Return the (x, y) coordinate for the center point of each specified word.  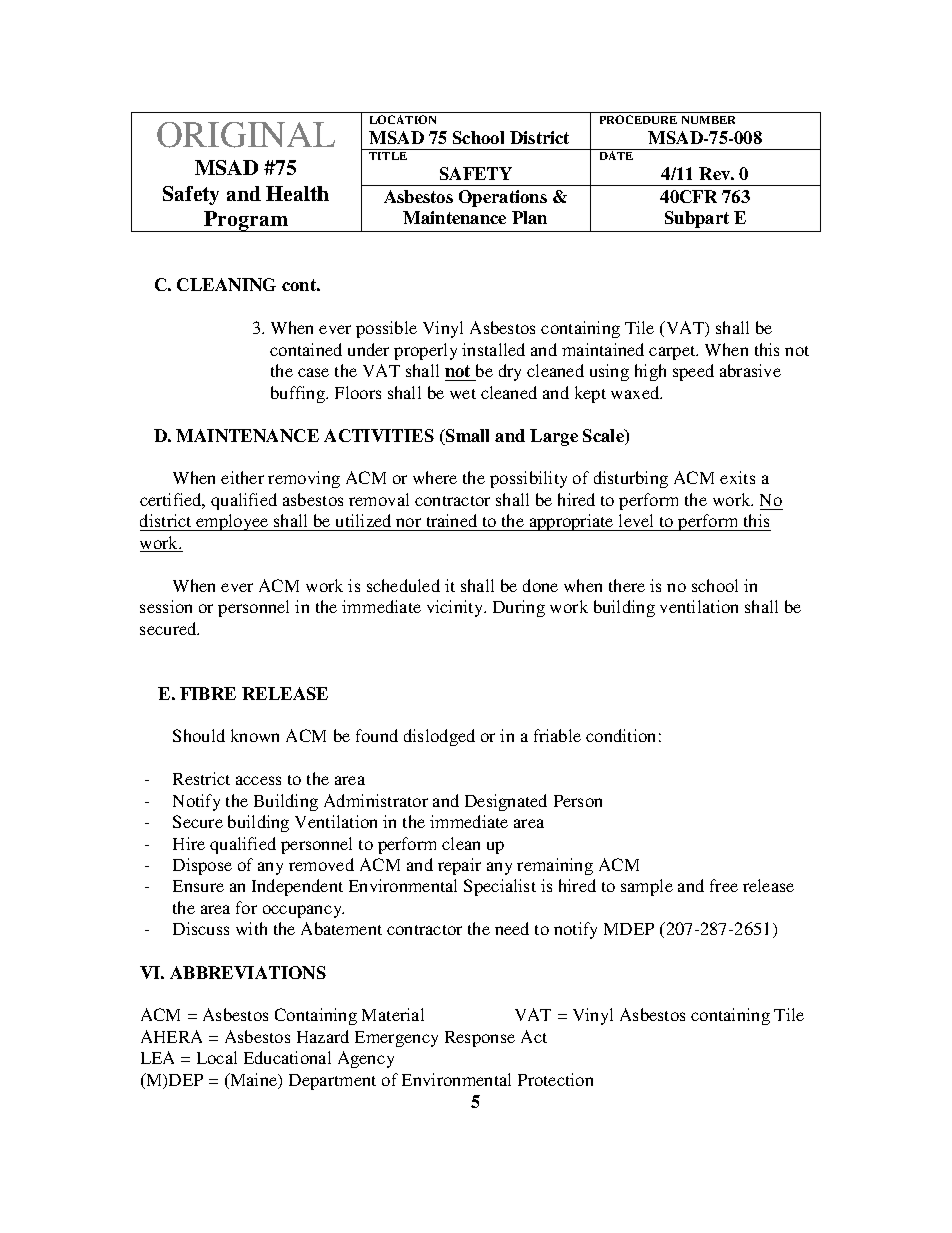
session (166, 606)
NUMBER (708, 120)
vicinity (456, 608)
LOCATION (403, 119)
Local (217, 1057)
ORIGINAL (246, 135)
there (627, 585)
